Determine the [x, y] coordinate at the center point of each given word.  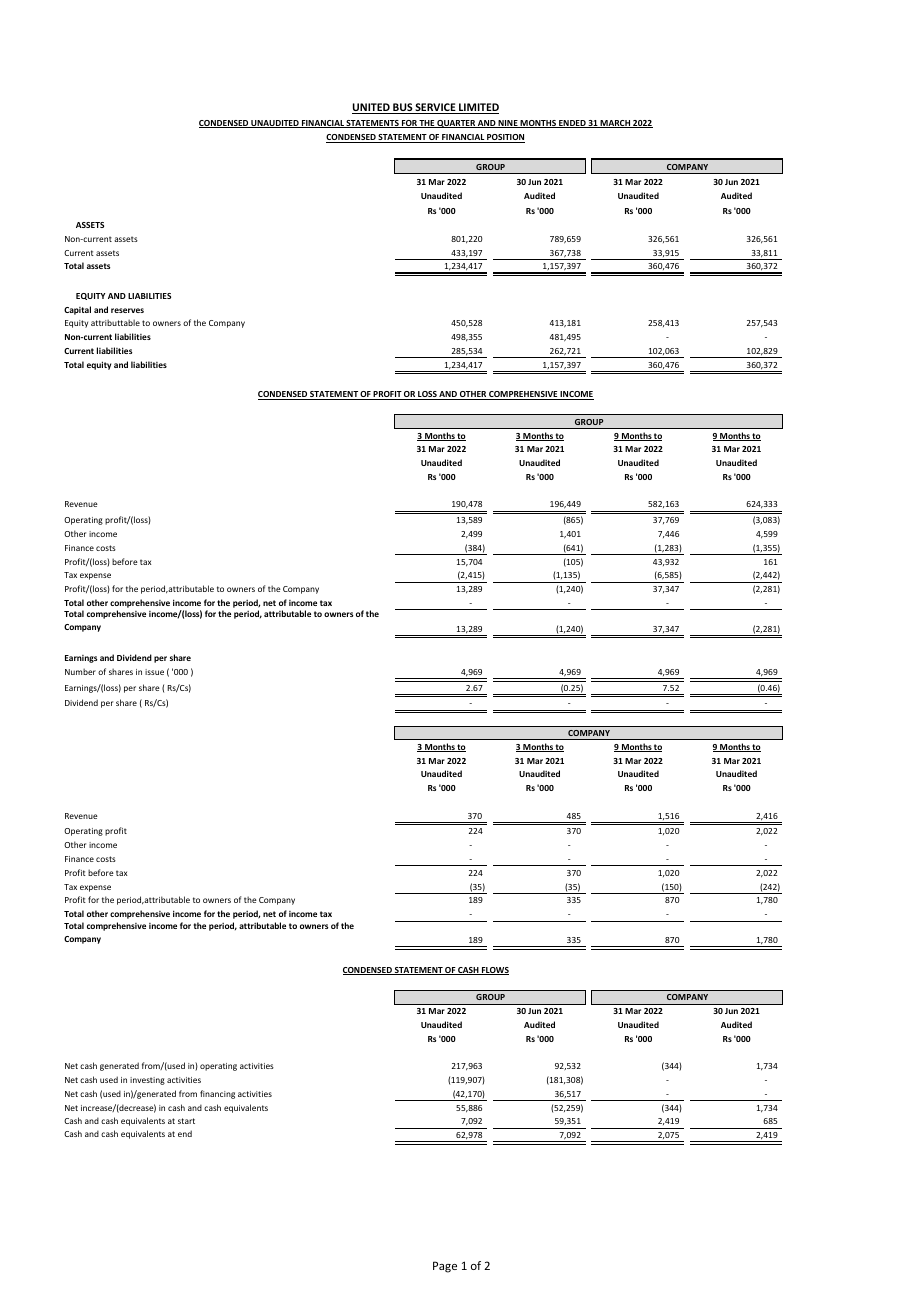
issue [154, 672]
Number [80, 671]
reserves [127, 310]
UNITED [372, 108]
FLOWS [494, 971]
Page [445, 1267]
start [186, 1121]
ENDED [572, 124]
